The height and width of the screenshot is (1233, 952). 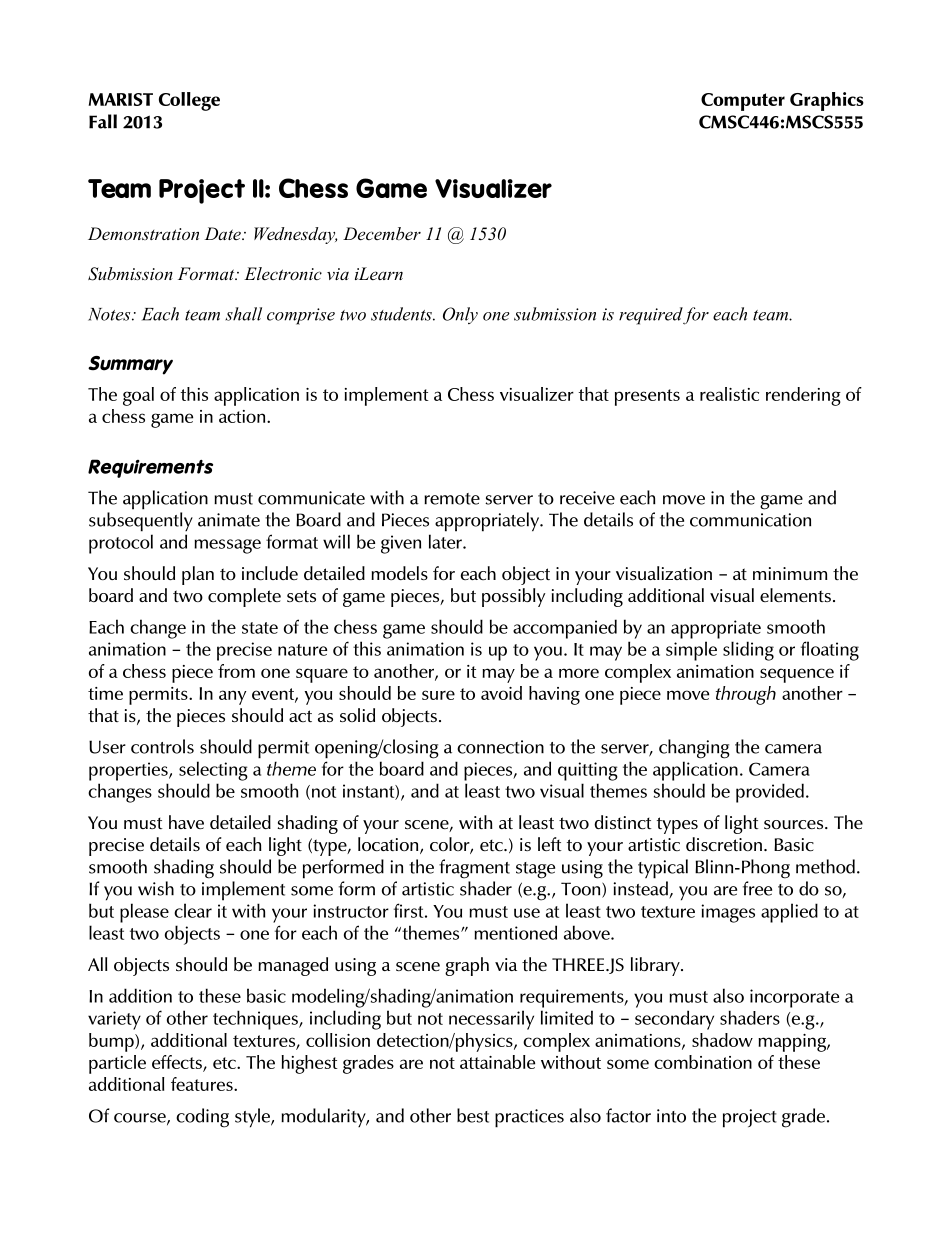 I want to click on remote, so click(x=452, y=499).
